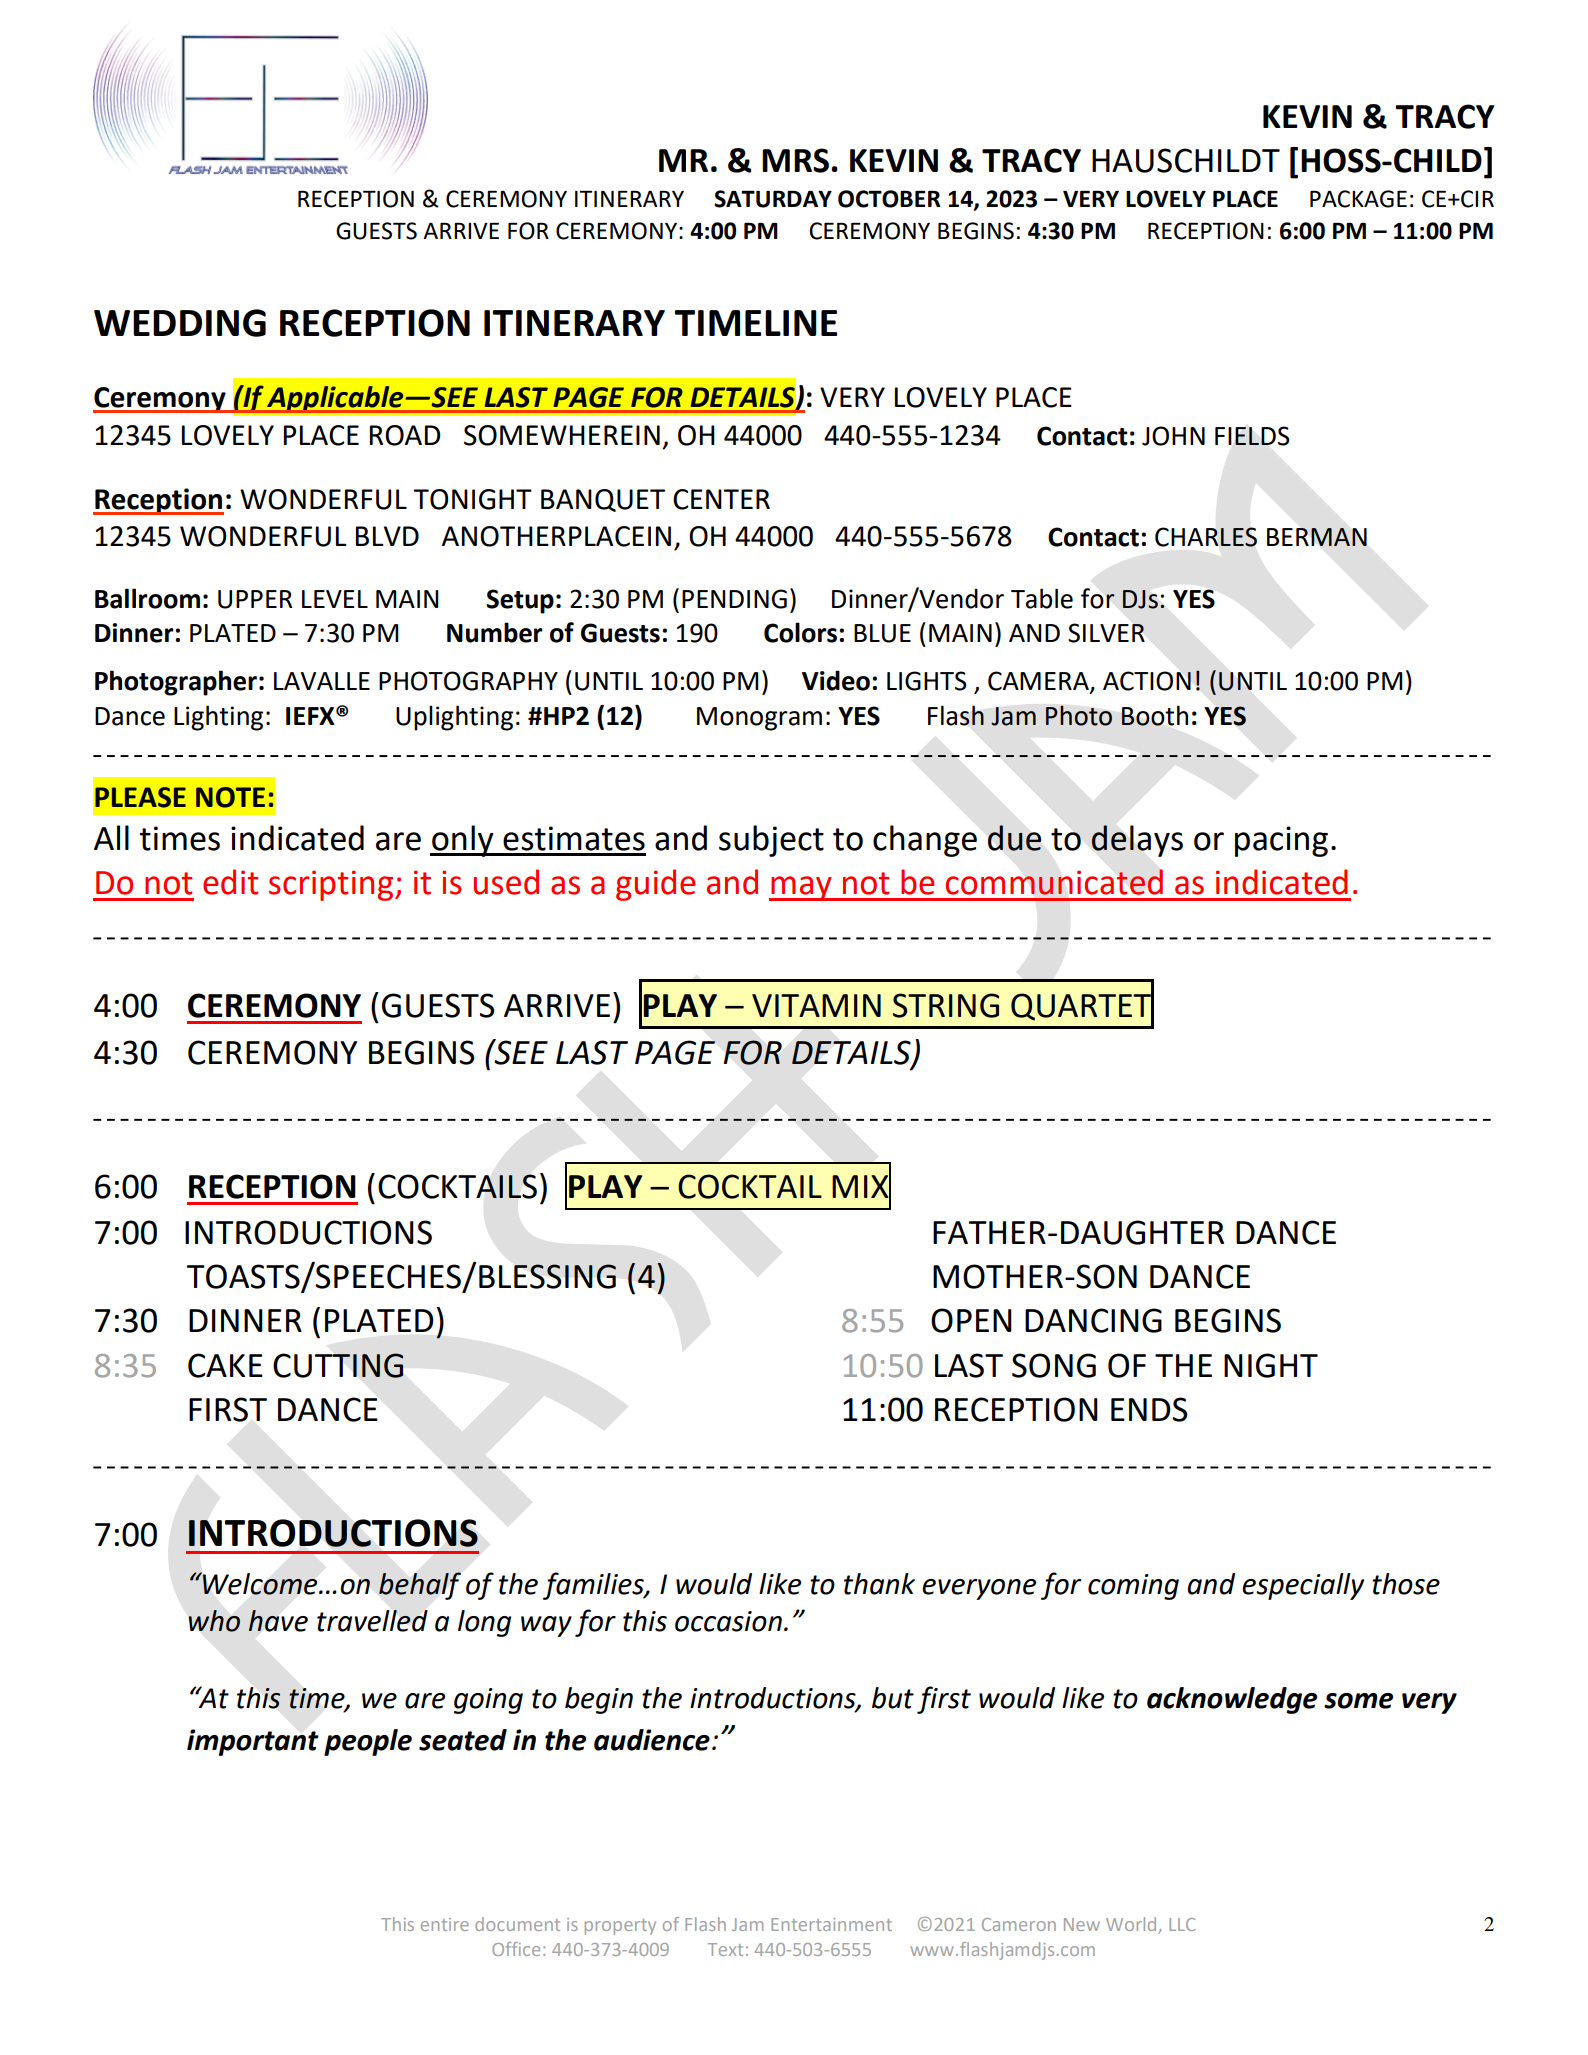  What do you see at coordinates (1093, 1320) in the image?
I see `DANCING` at bounding box center [1093, 1320].
